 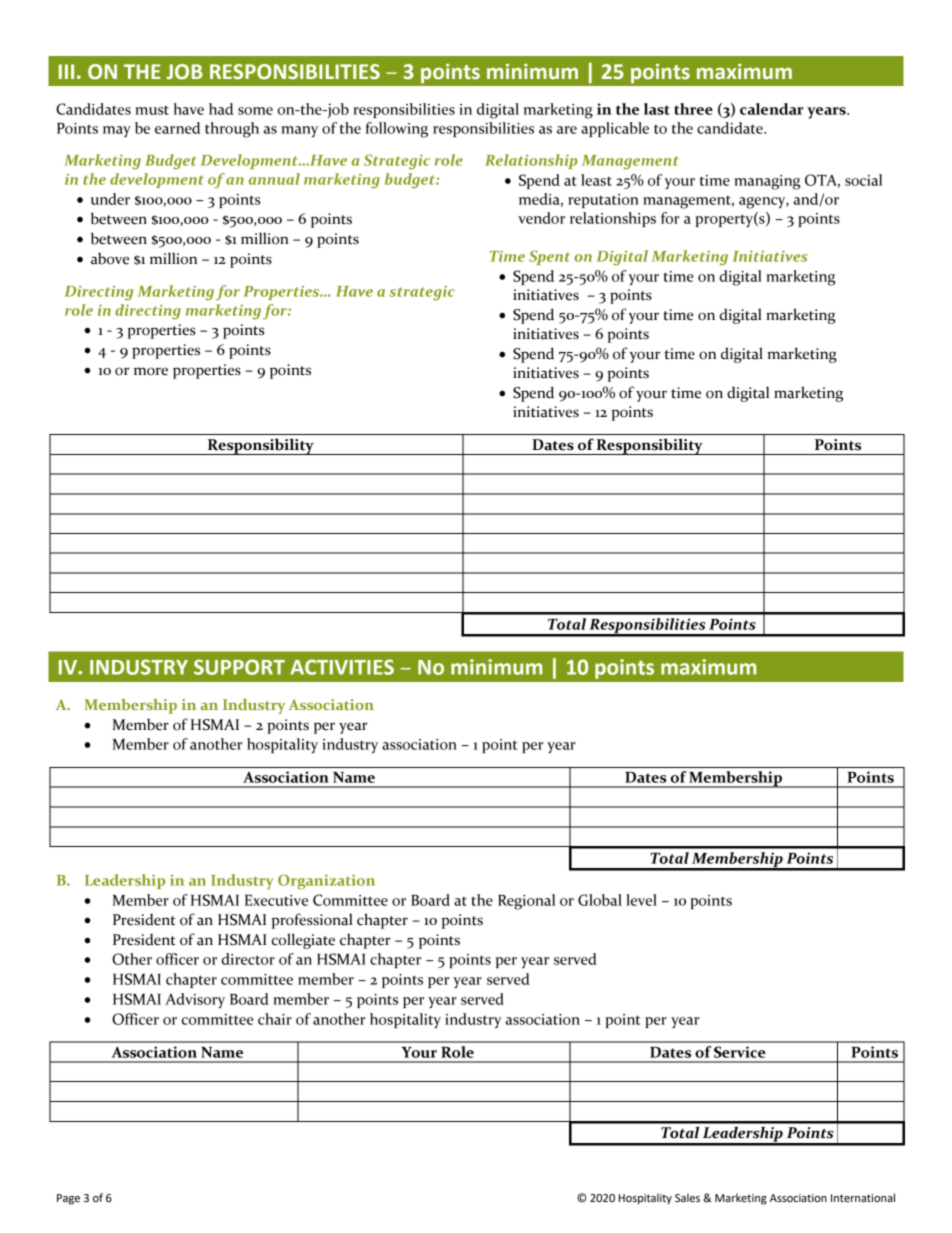 What do you see at coordinates (687, 1198) in the page?
I see `Sales` at bounding box center [687, 1198].
